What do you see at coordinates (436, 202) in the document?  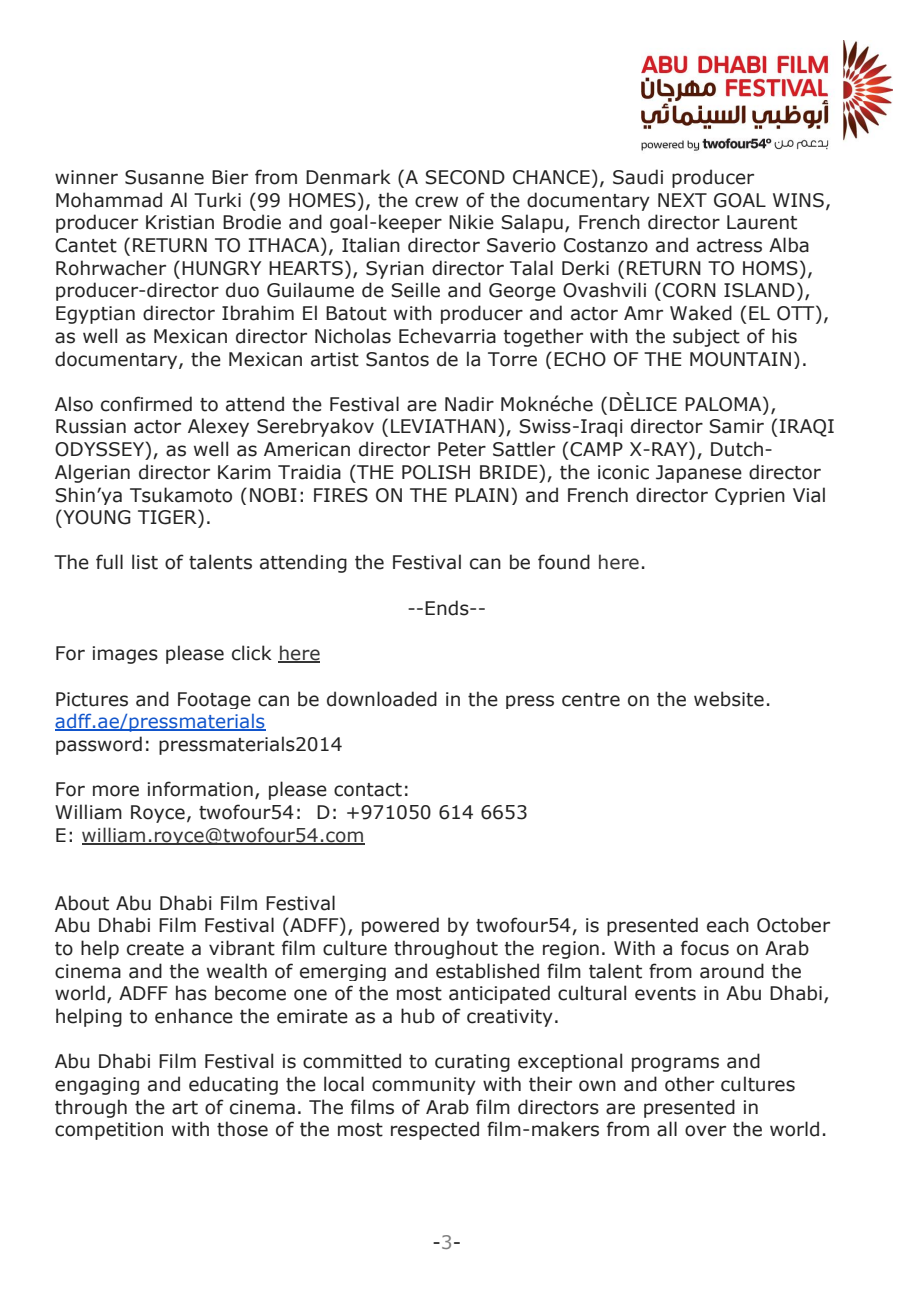 I see `crew` at bounding box center [436, 202].
